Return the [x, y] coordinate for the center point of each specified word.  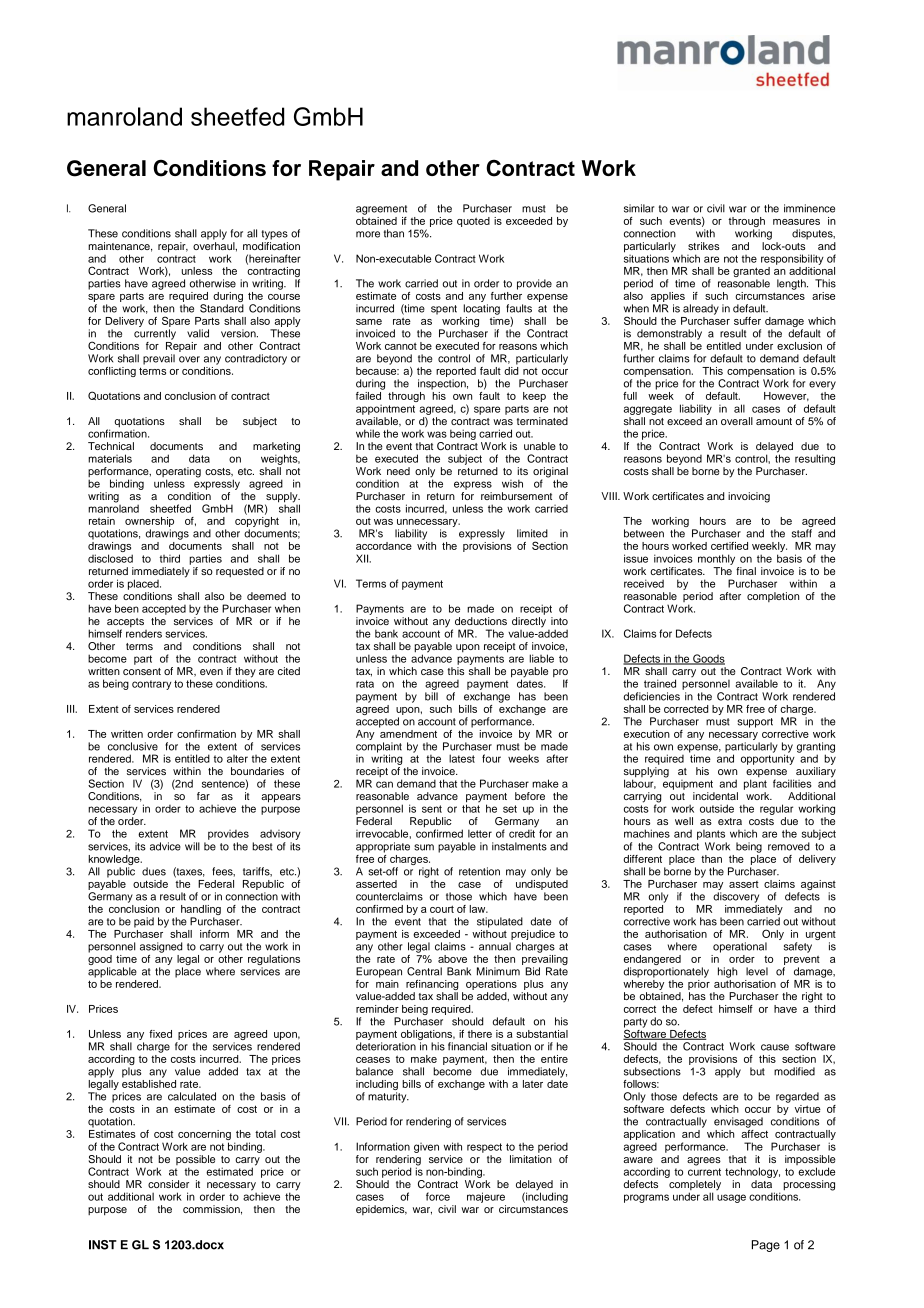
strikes [703, 246]
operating [178, 473]
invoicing [749, 497]
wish [512, 483]
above [452, 959]
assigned [161, 947]
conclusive [133, 746]
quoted [473, 222]
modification [271, 244]
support [755, 723]
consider [168, 1184]
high [727, 972]
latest [462, 758]
